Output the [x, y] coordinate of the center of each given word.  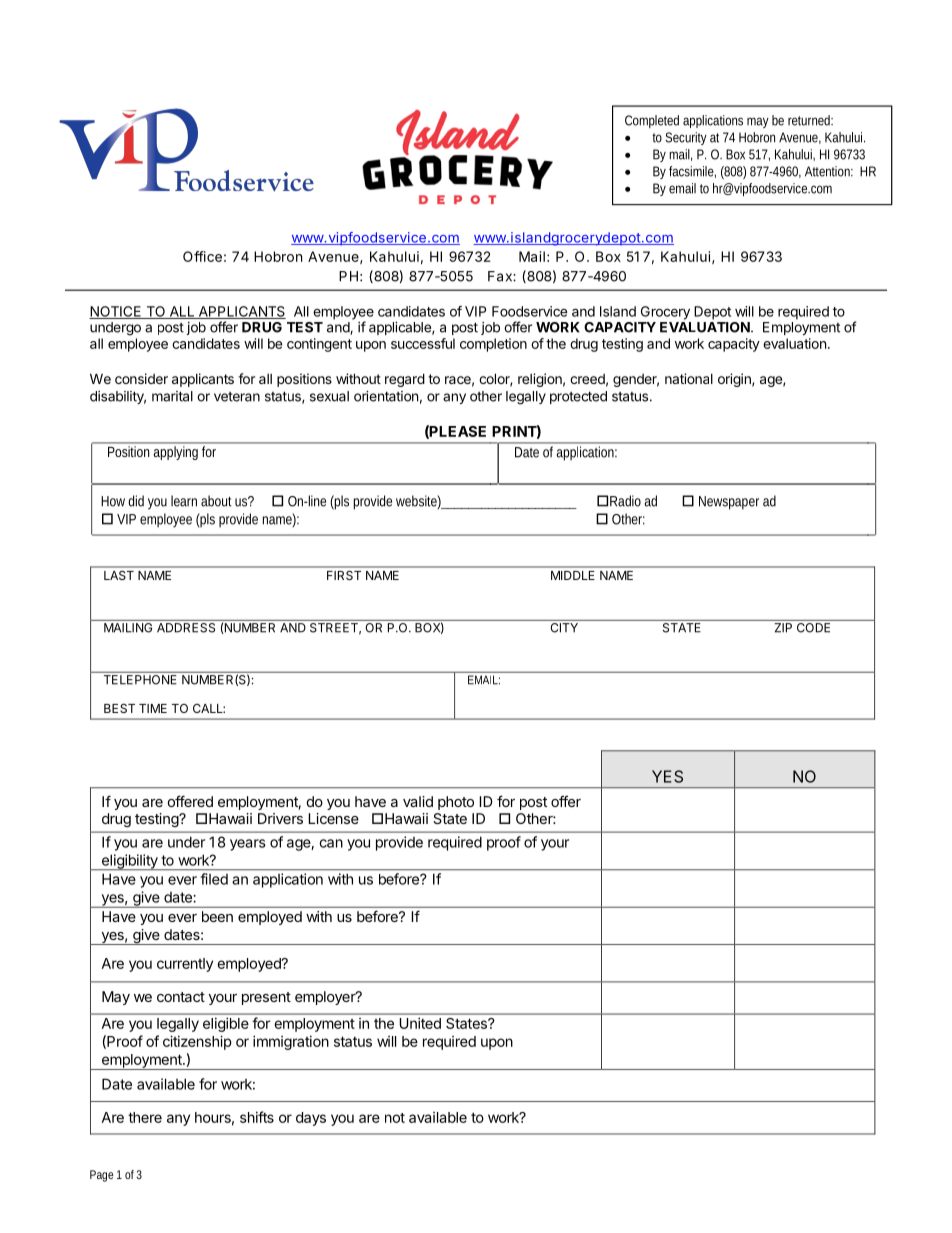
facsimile [692, 172]
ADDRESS [186, 626]
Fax [501, 276]
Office [202, 256]
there [145, 1117]
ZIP [783, 627]
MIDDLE [573, 575]
